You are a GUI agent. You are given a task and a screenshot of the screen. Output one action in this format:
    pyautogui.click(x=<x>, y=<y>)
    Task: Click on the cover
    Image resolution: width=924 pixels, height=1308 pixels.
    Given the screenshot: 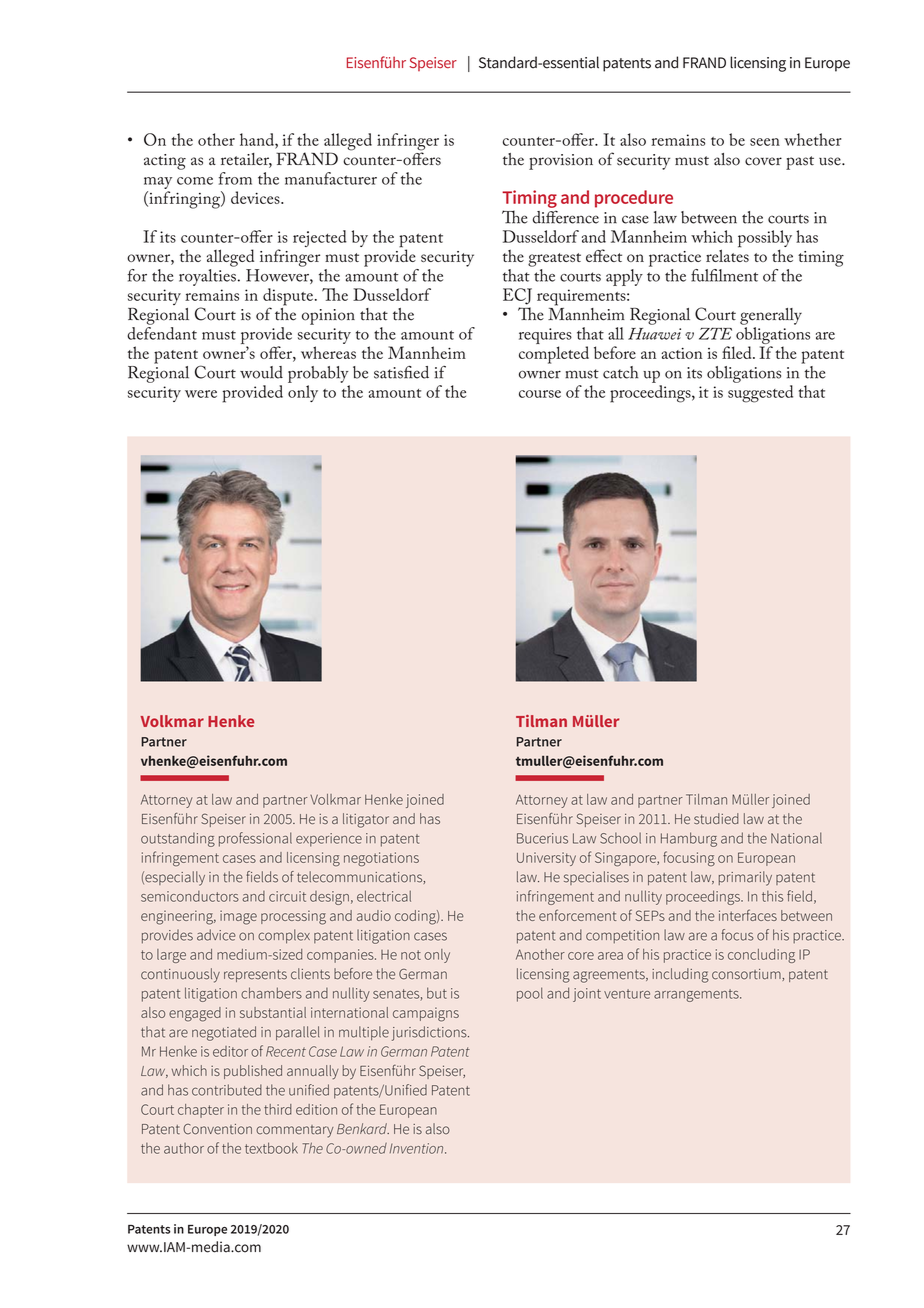 What is the action you would take?
    pyautogui.click(x=763, y=161)
